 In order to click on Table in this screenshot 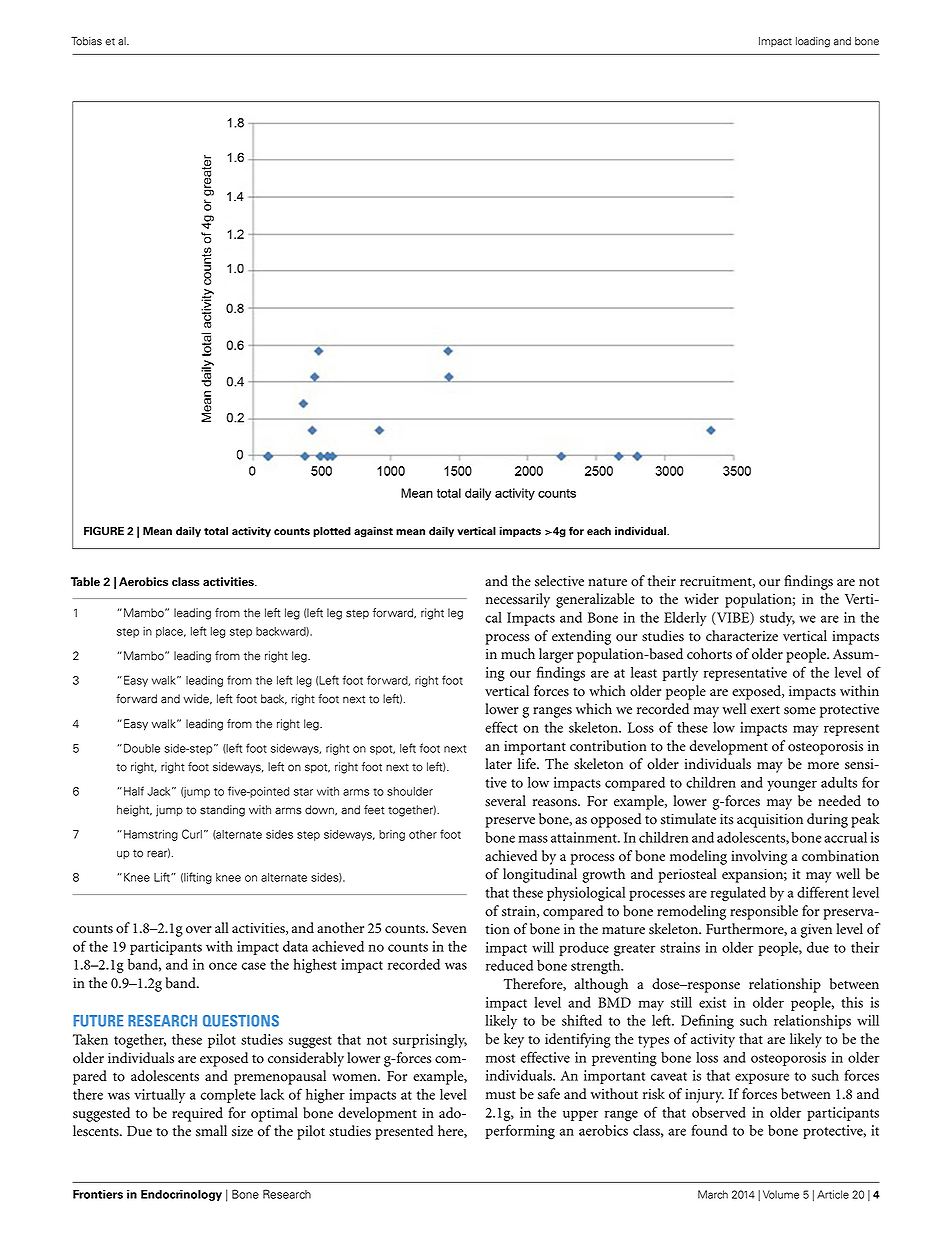, I will do `click(85, 582)`.
